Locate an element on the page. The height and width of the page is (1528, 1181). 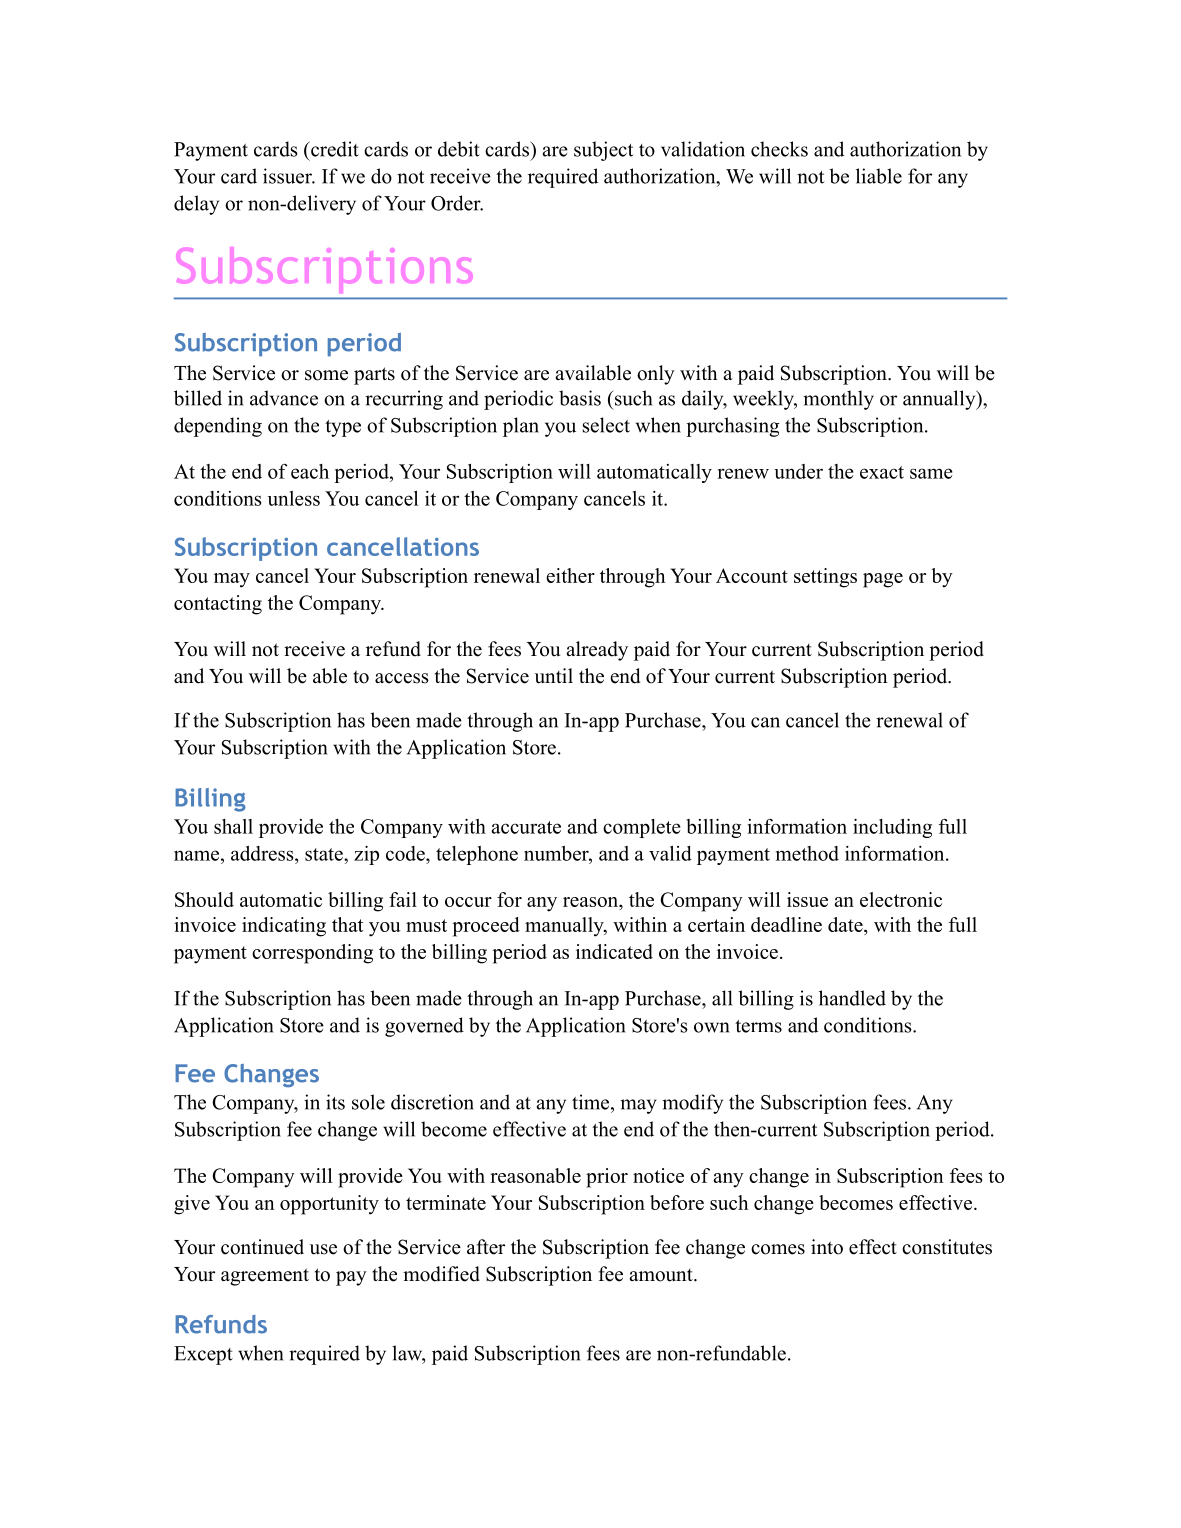
until is located at coordinates (554, 676).
